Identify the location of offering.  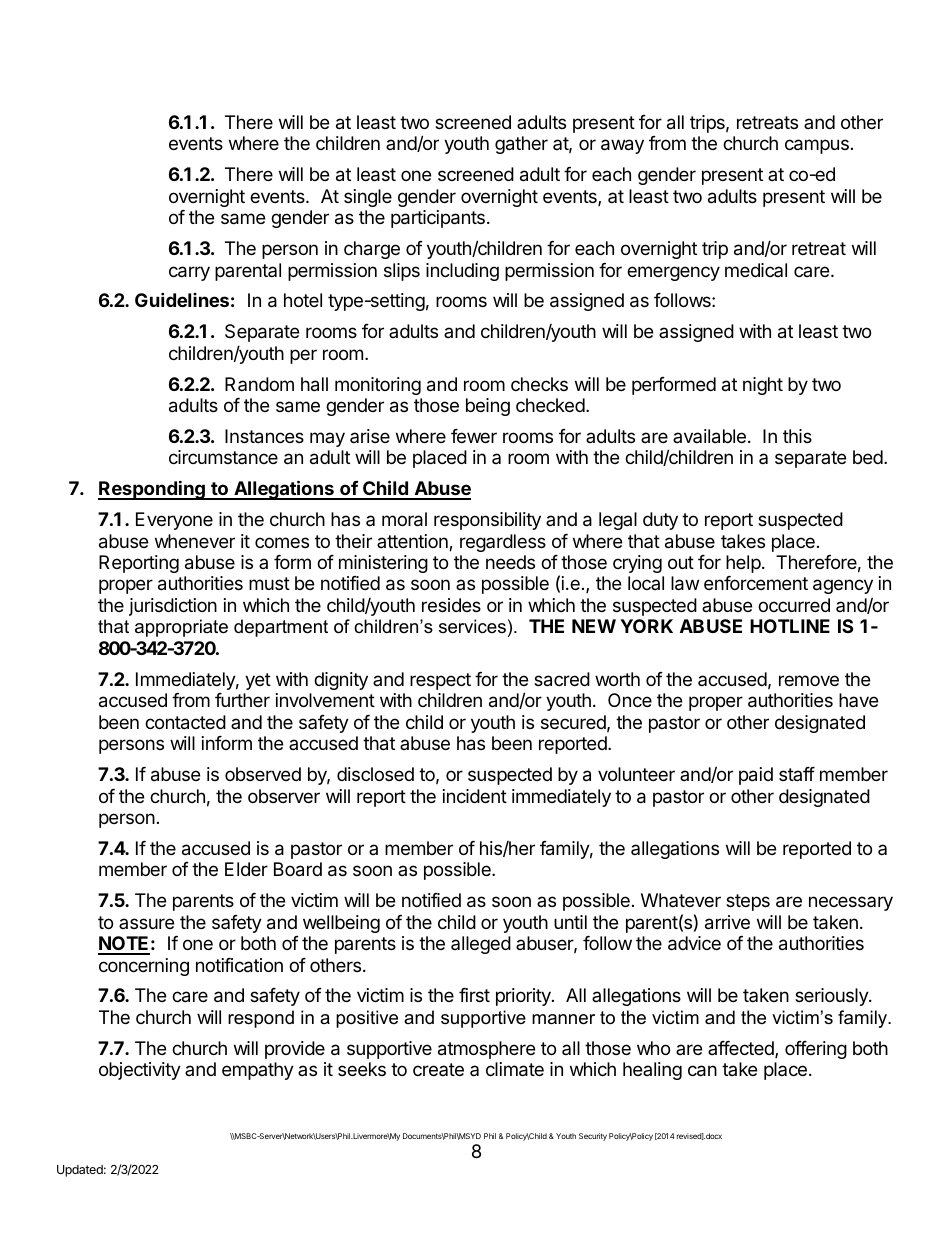
(816, 1050).
